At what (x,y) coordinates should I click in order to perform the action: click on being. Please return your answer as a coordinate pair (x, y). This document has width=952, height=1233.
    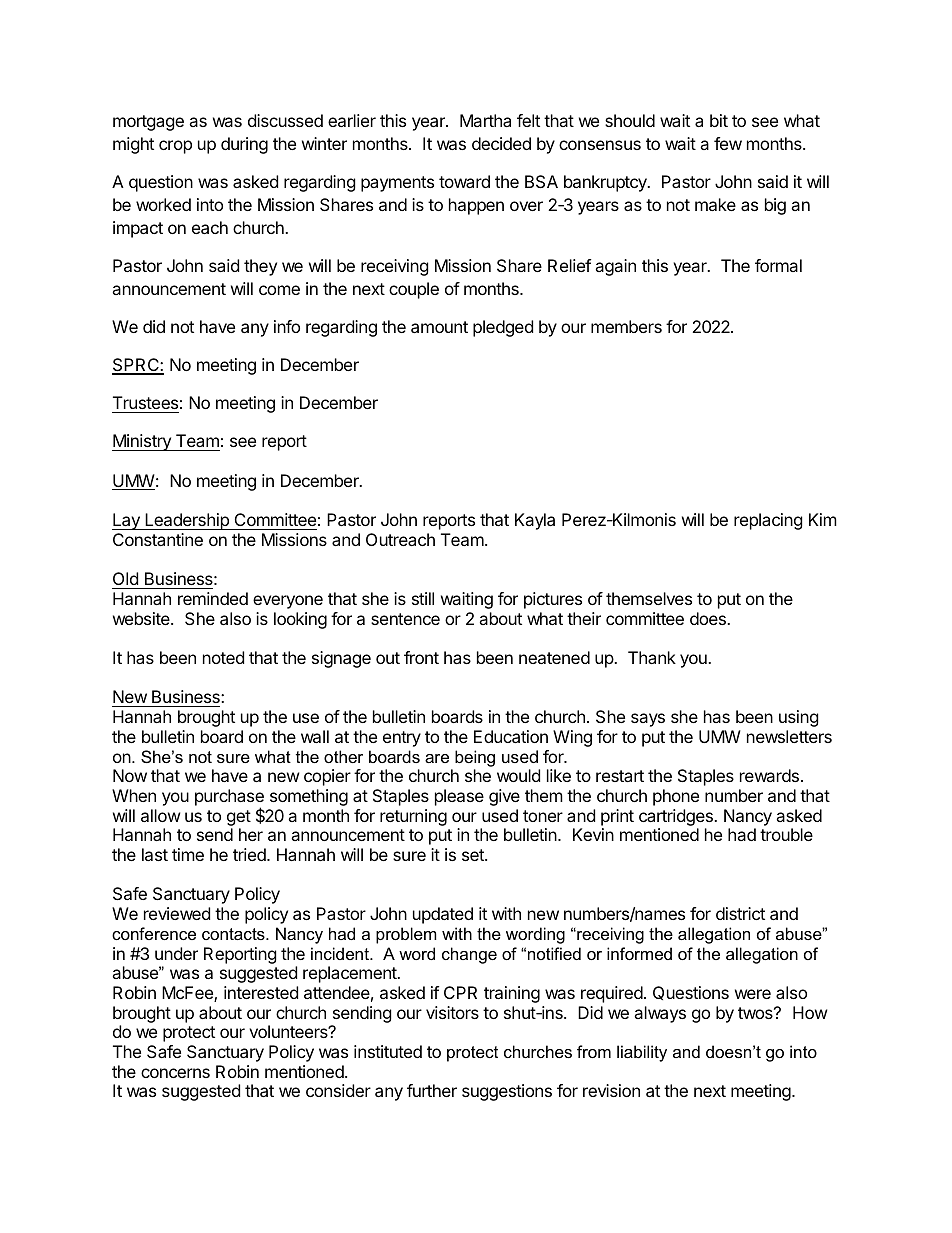
    Looking at the image, I should click on (475, 758).
